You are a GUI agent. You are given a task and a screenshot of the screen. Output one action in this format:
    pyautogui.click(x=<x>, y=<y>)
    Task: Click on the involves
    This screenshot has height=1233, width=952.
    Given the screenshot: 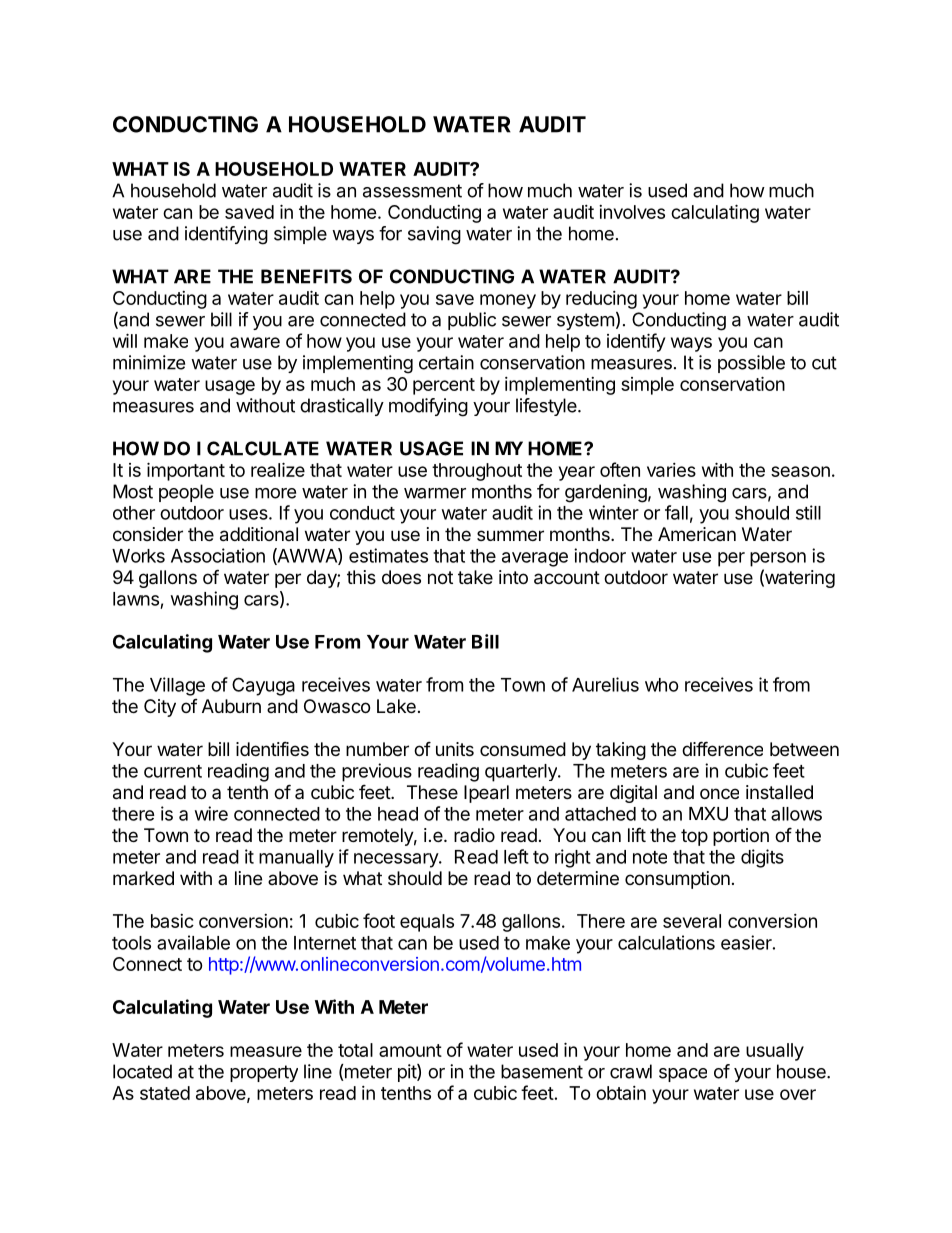 What is the action you would take?
    pyautogui.click(x=632, y=212)
